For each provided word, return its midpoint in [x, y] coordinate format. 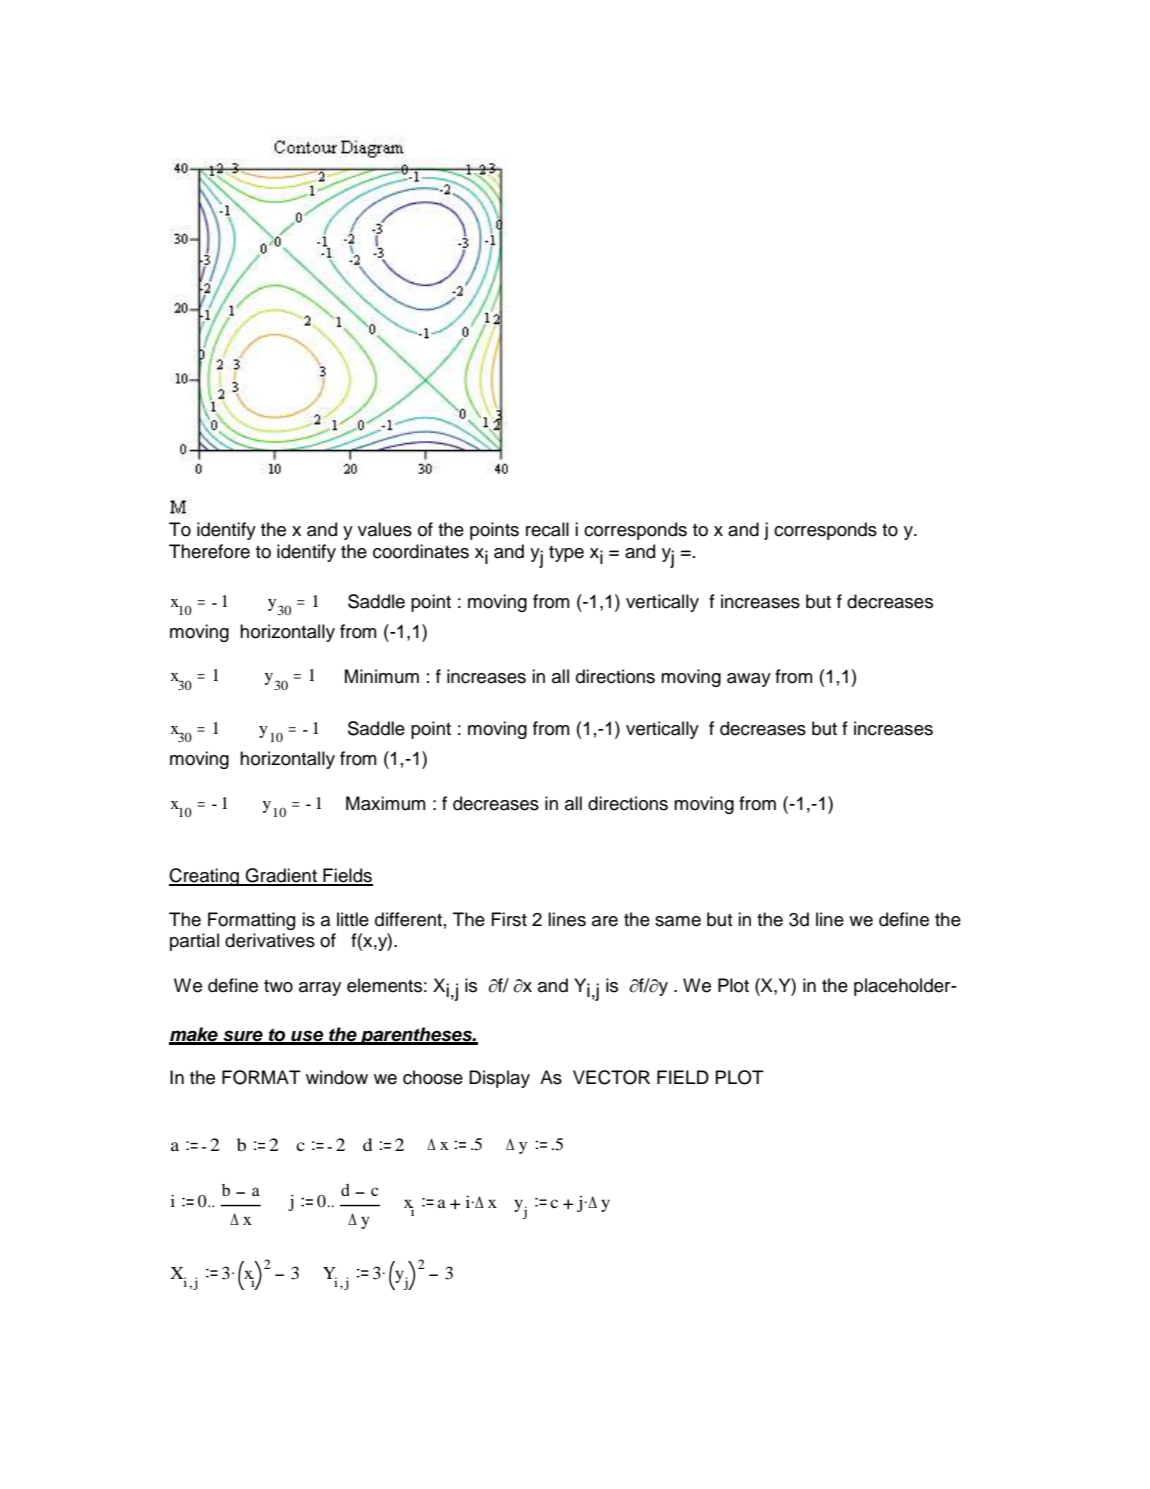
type [566, 554]
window [337, 1077]
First [509, 919]
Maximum [385, 803]
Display [499, 1079]
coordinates [421, 551]
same [678, 921]
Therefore [209, 551]
